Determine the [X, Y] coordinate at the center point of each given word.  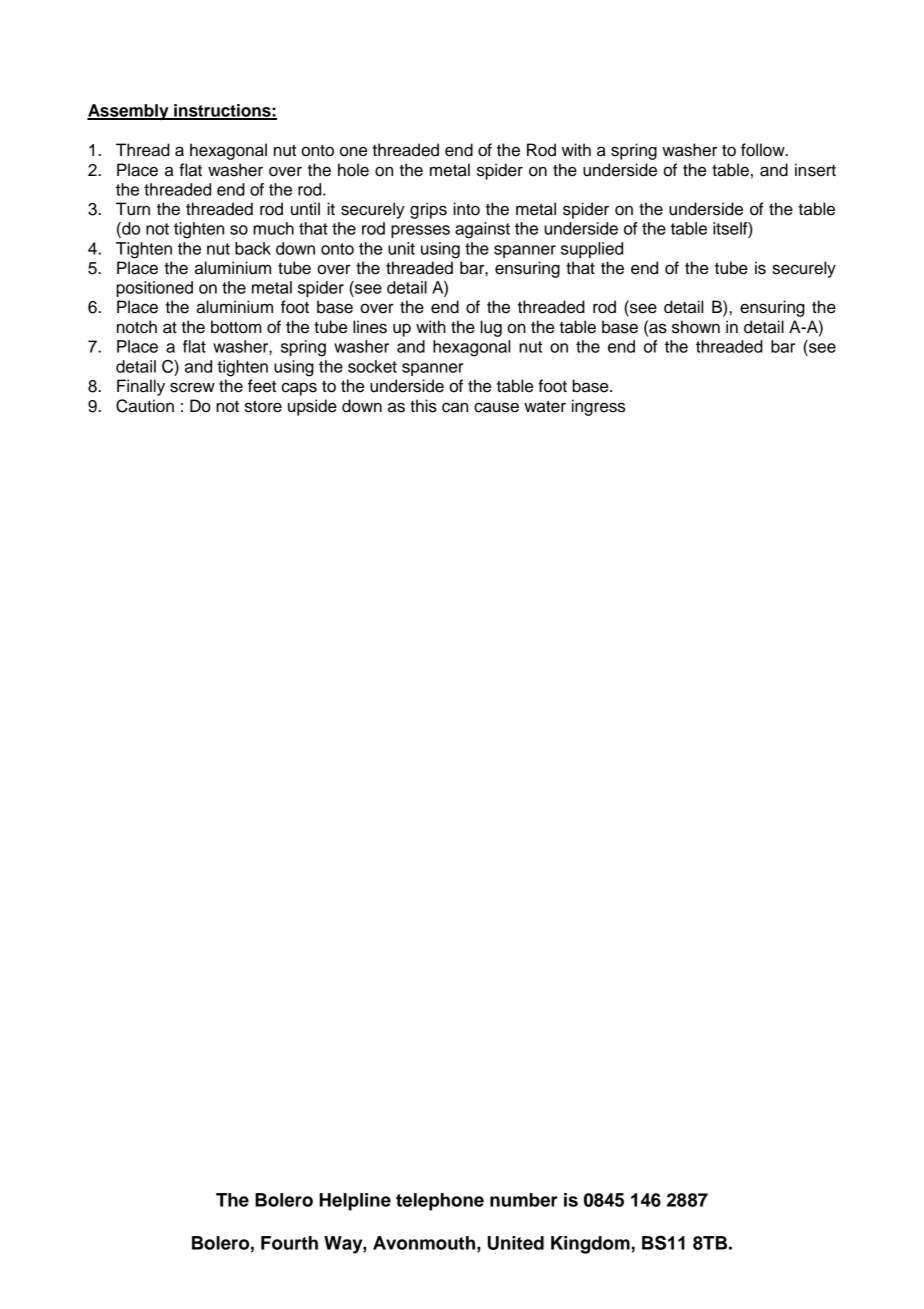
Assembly [129, 112]
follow [764, 150]
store [263, 407]
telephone [440, 1202]
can [455, 407]
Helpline [355, 1202]
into [466, 209]
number [524, 1200]
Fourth [289, 1243]
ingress [598, 407]
